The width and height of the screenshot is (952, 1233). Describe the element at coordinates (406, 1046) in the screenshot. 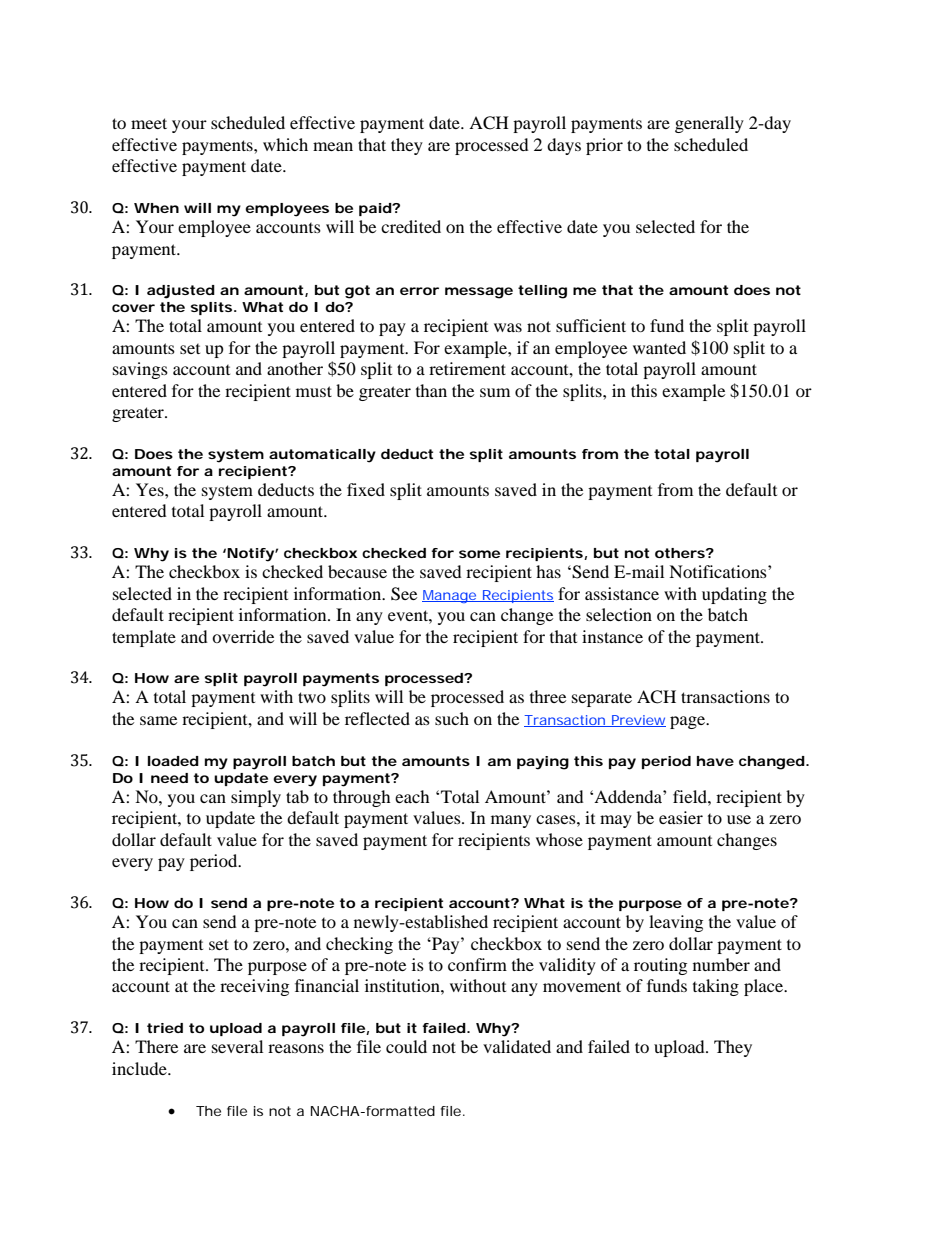

I see `could` at that location.
